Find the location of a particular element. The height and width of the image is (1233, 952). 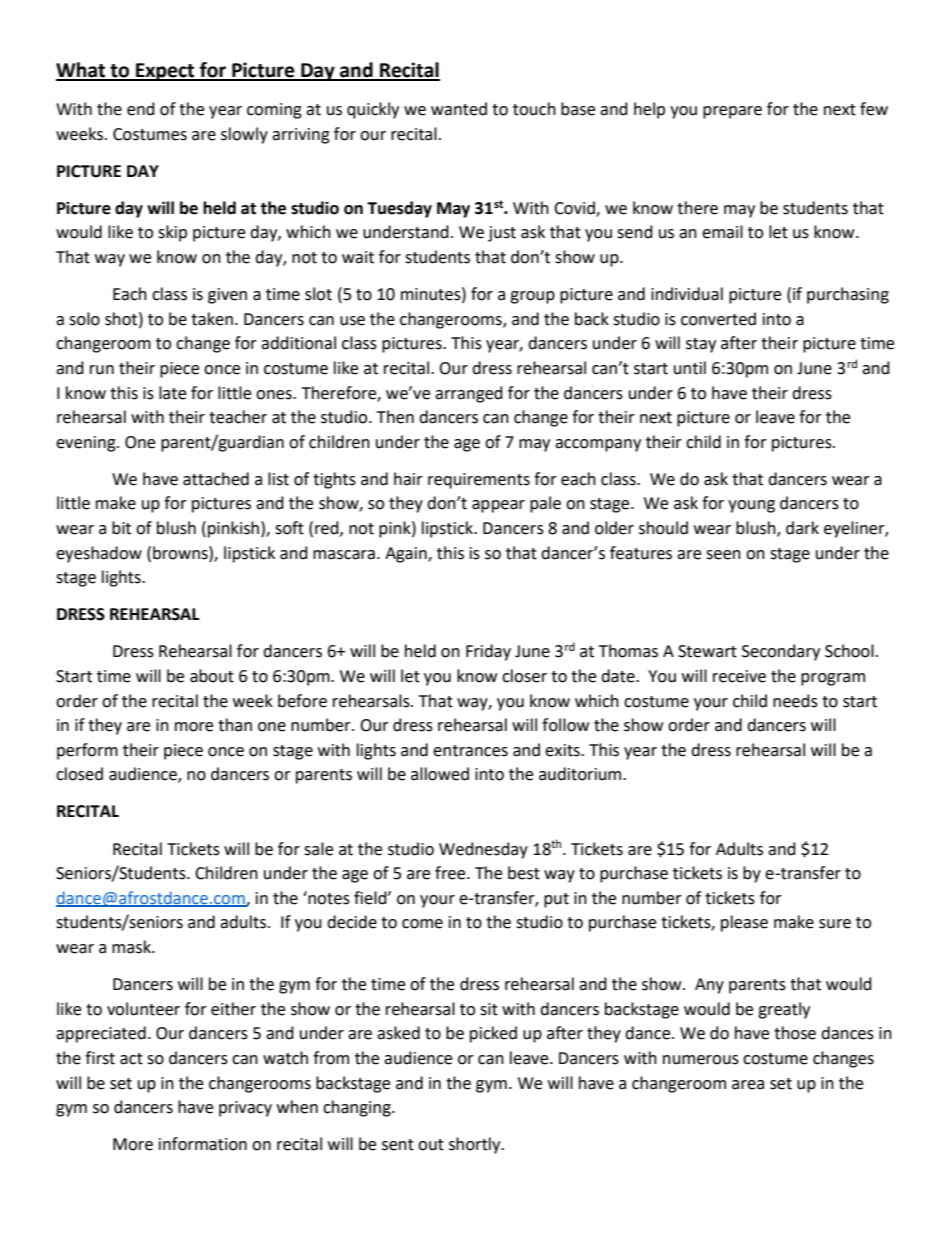

Wednesday is located at coordinates (483, 850).
